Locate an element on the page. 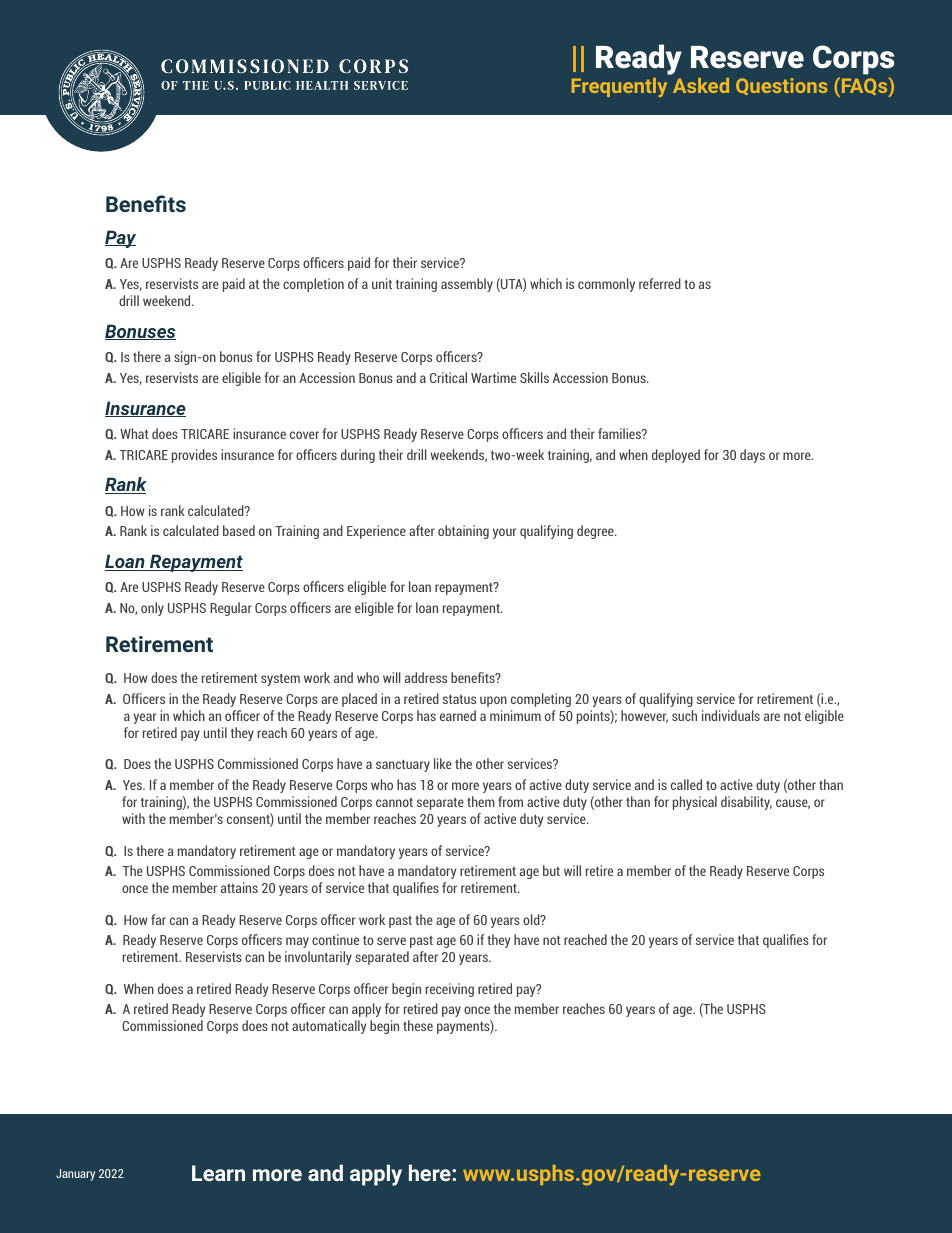  during is located at coordinates (358, 456).
